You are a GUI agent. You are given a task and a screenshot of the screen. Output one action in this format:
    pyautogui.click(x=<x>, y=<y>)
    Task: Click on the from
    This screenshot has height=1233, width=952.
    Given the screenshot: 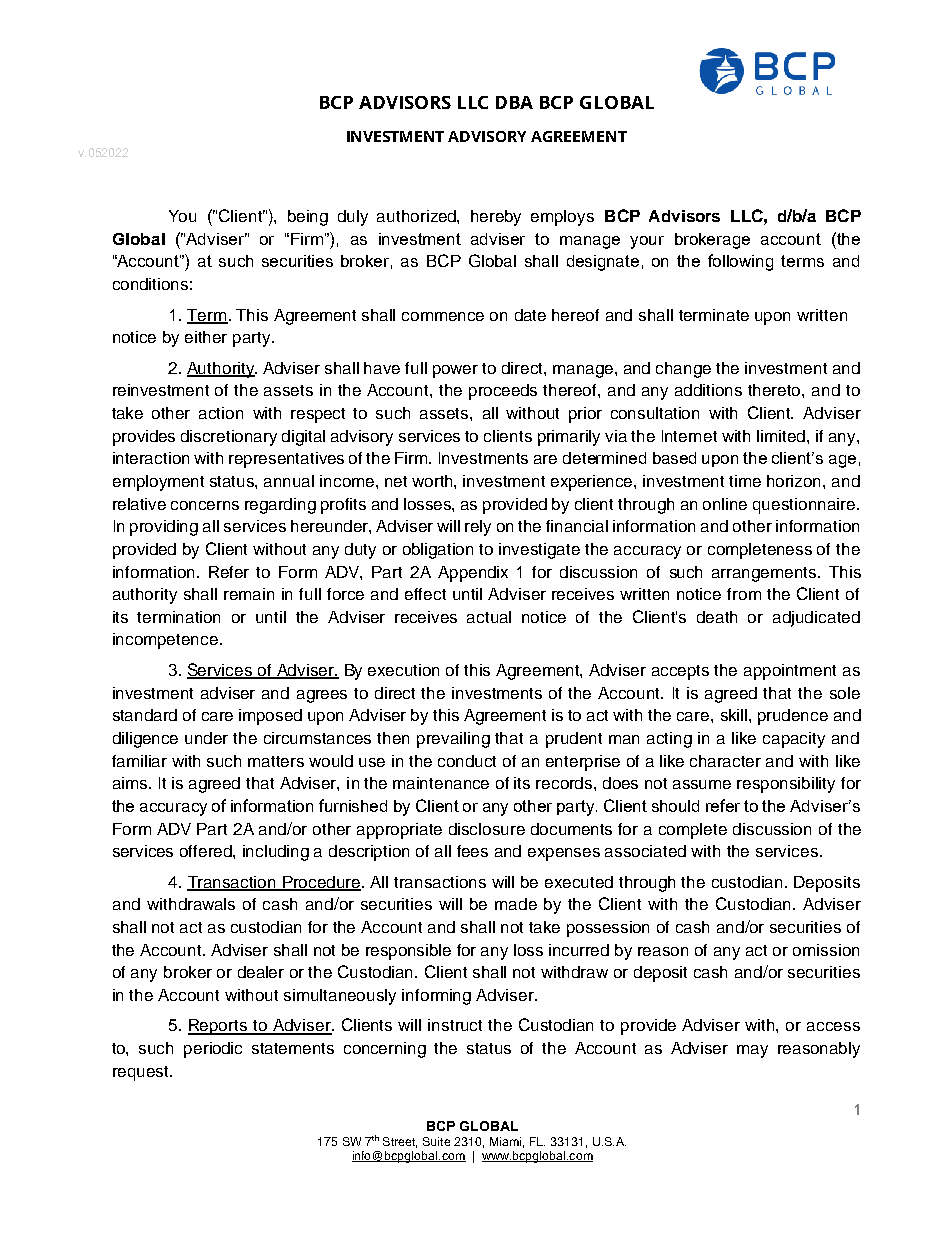 What is the action you would take?
    pyautogui.click(x=744, y=594)
